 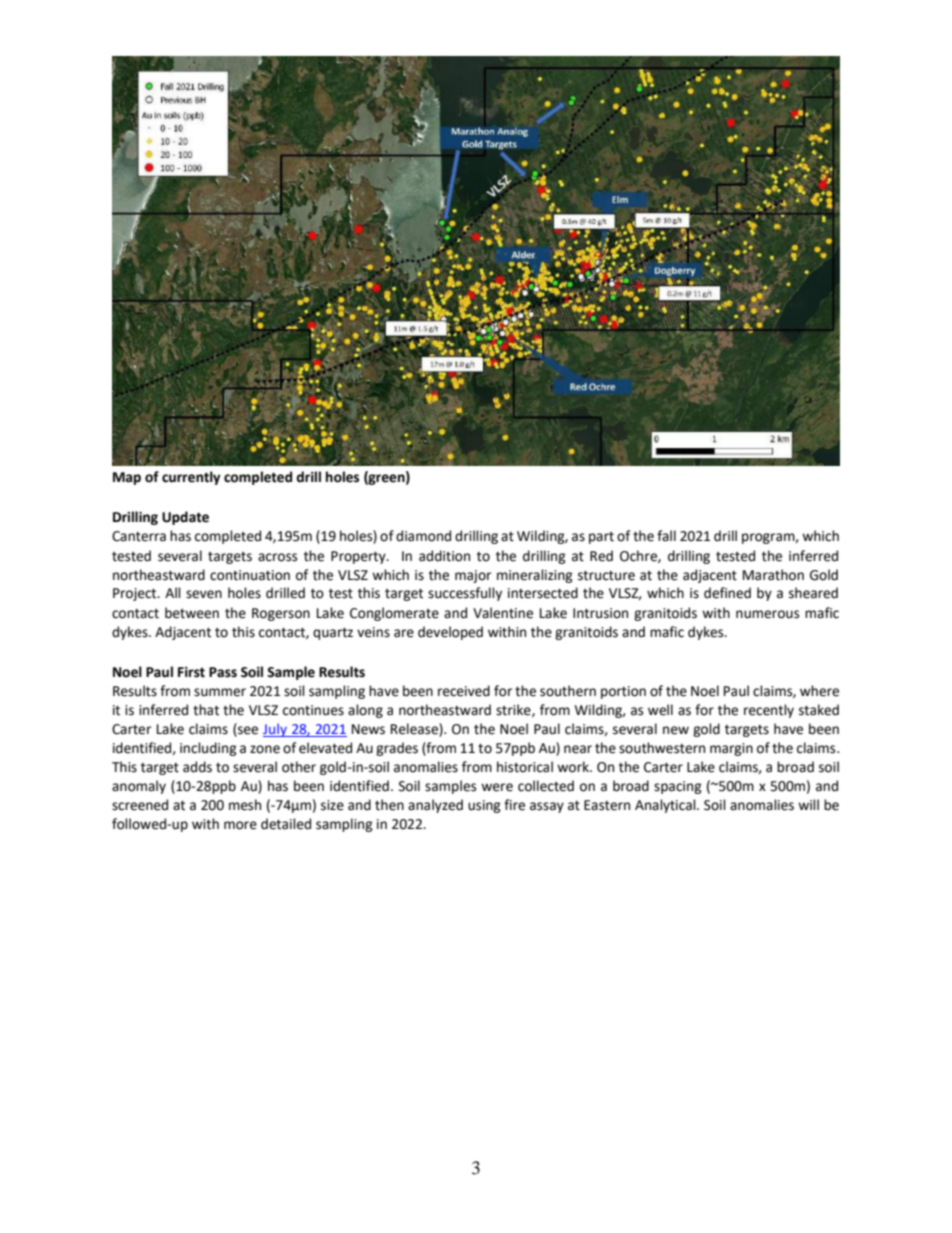 I want to click on more, so click(x=240, y=825).
